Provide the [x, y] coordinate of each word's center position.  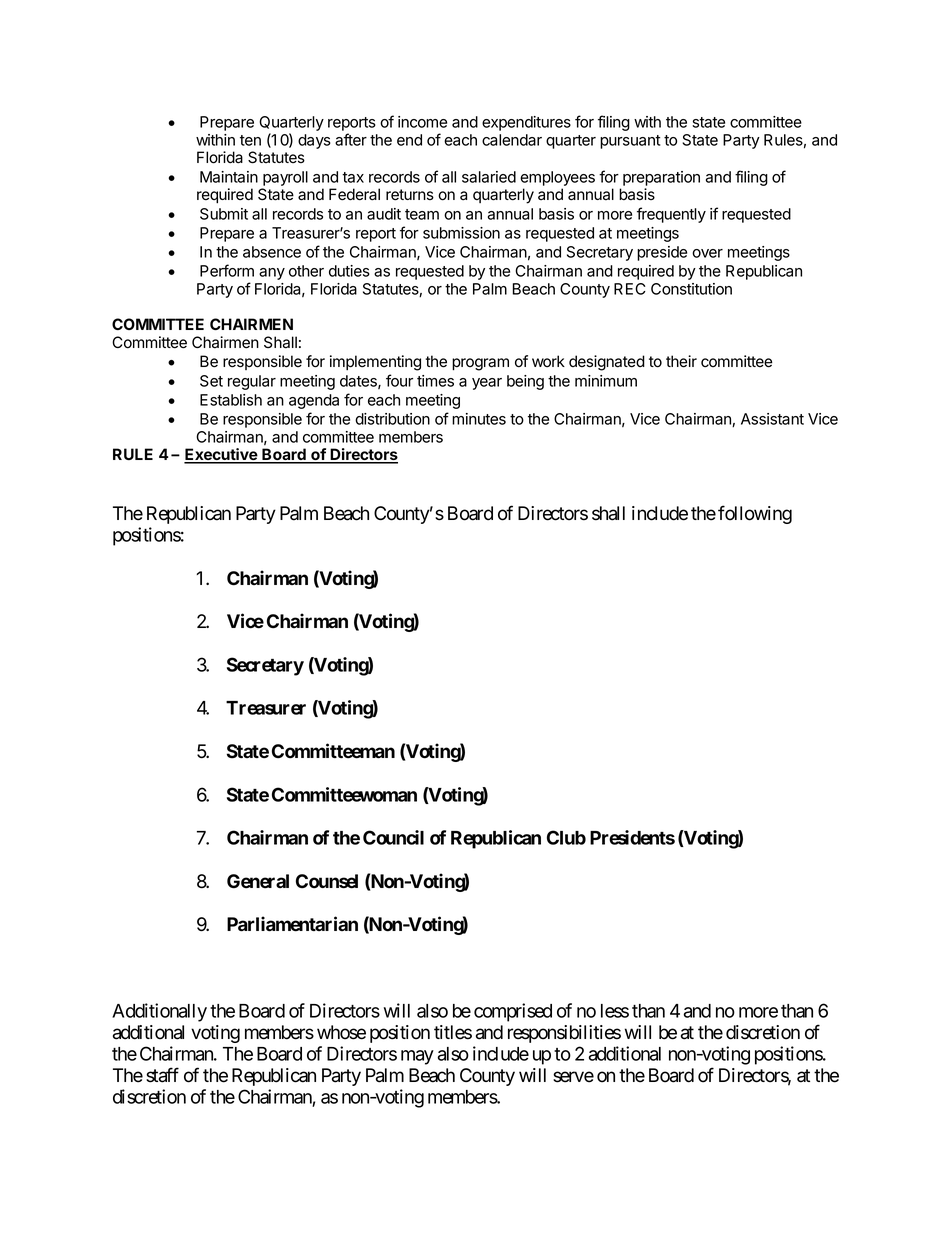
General [258, 881]
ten [250, 140]
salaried [489, 177]
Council [393, 837]
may [417, 1057]
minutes [479, 419]
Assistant [772, 419]
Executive [221, 455]
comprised [513, 1012]
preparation [661, 178]
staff [162, 1075]
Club [566, 837]
